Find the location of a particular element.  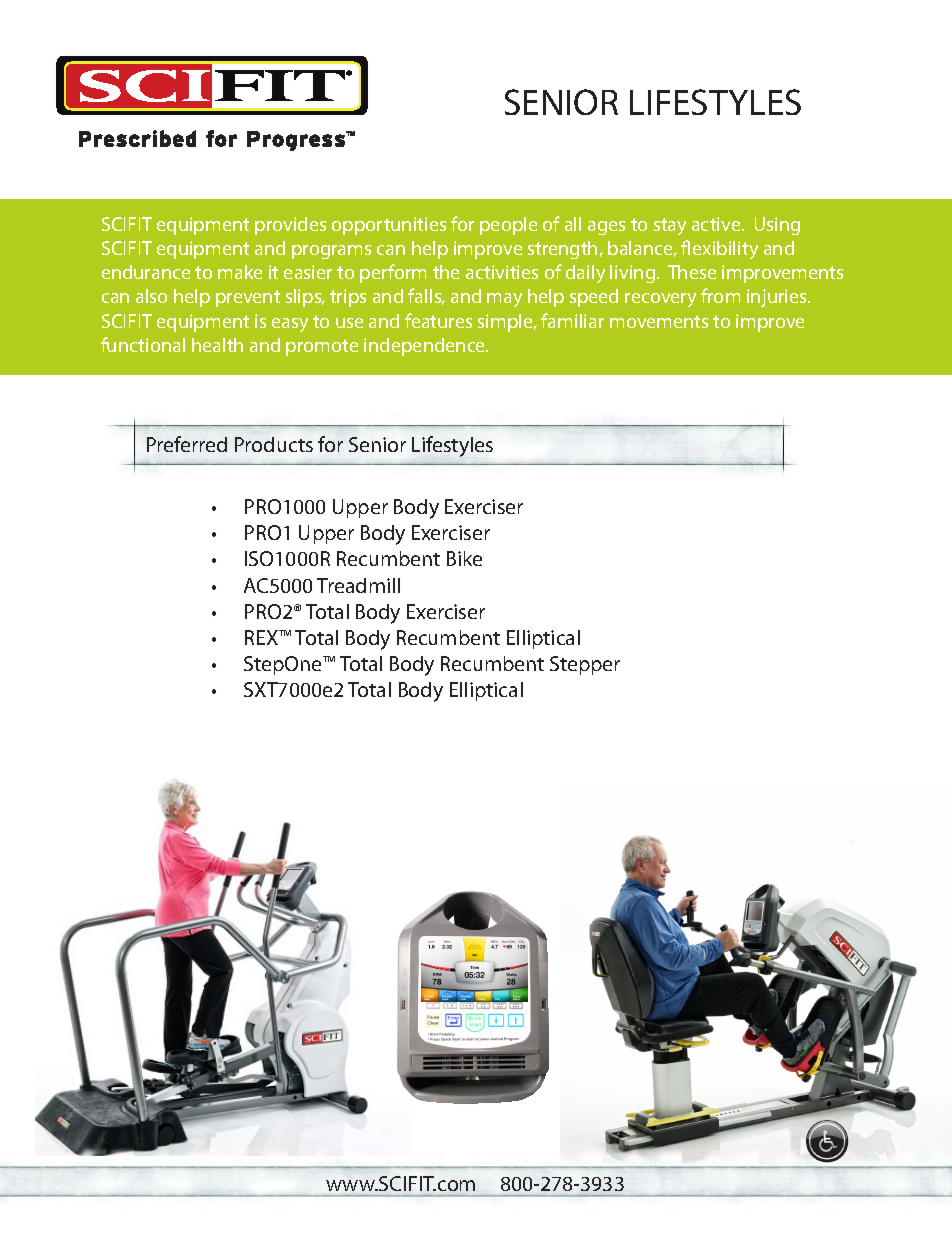

independence is located at coordinates (426, 347).
